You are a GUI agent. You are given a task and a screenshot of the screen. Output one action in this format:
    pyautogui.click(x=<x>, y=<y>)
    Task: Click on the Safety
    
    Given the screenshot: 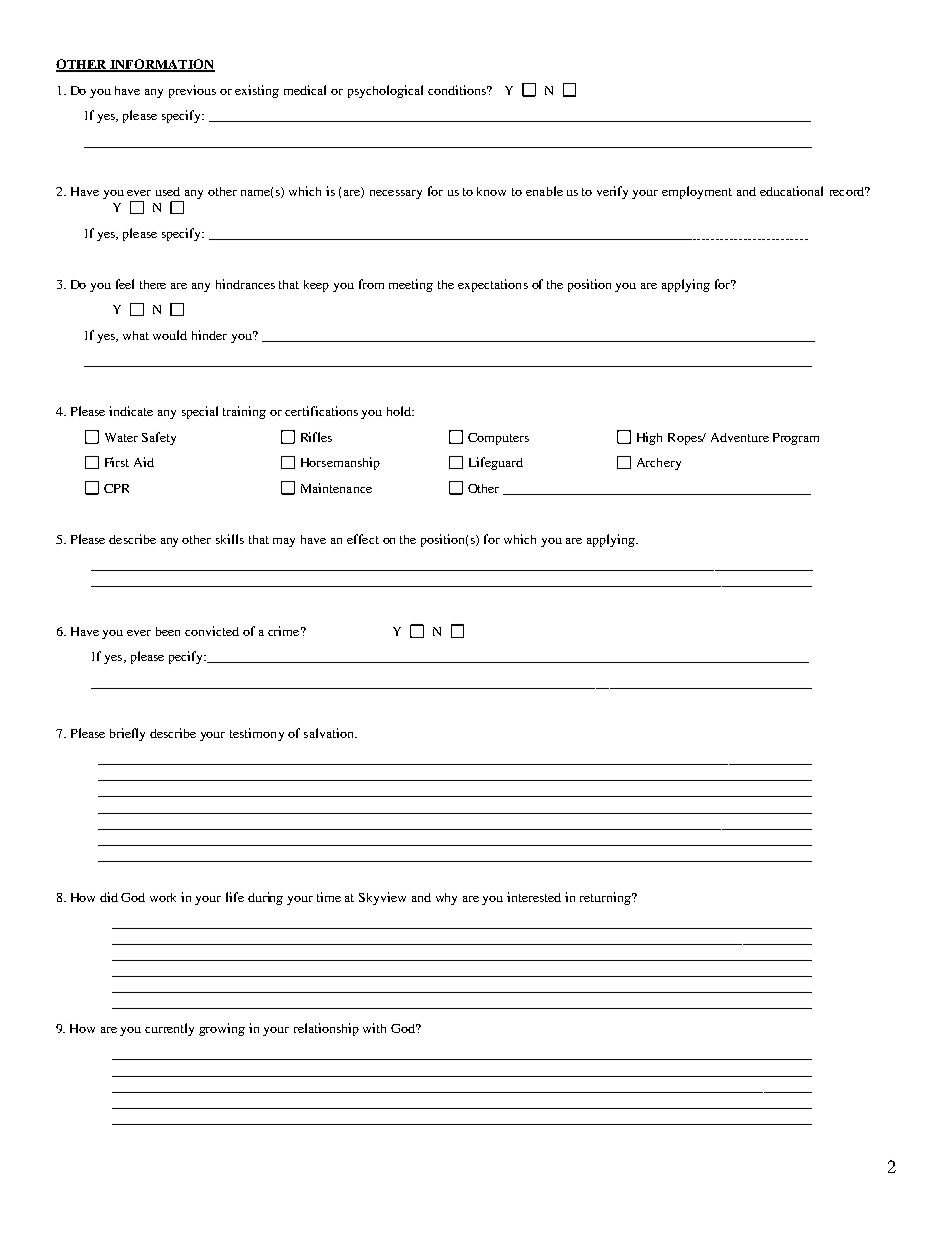 What is the action you would take?
    pyautogui.click(x=159, y=438)
